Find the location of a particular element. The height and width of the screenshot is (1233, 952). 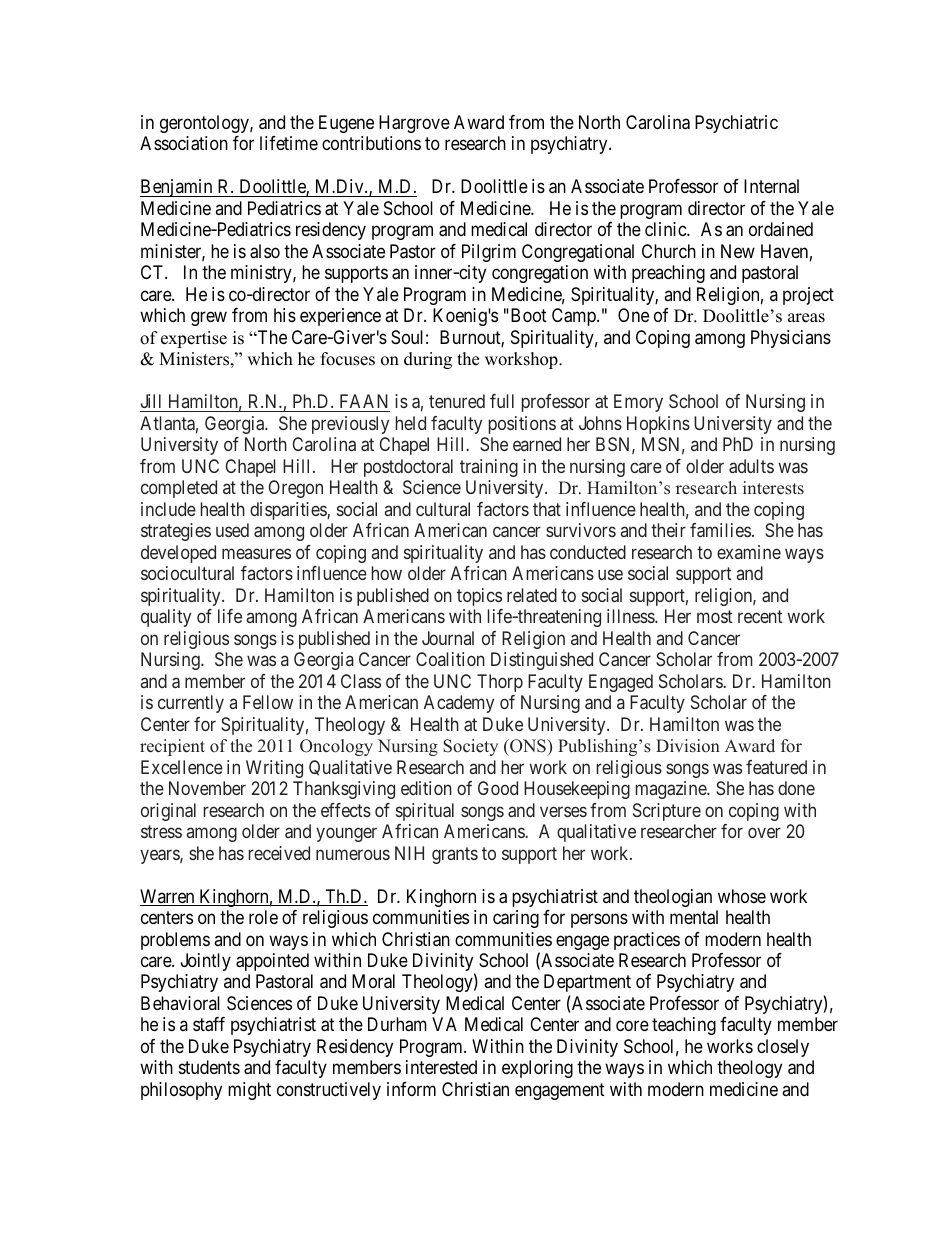

interested is located at coordinates (441, 1067).
